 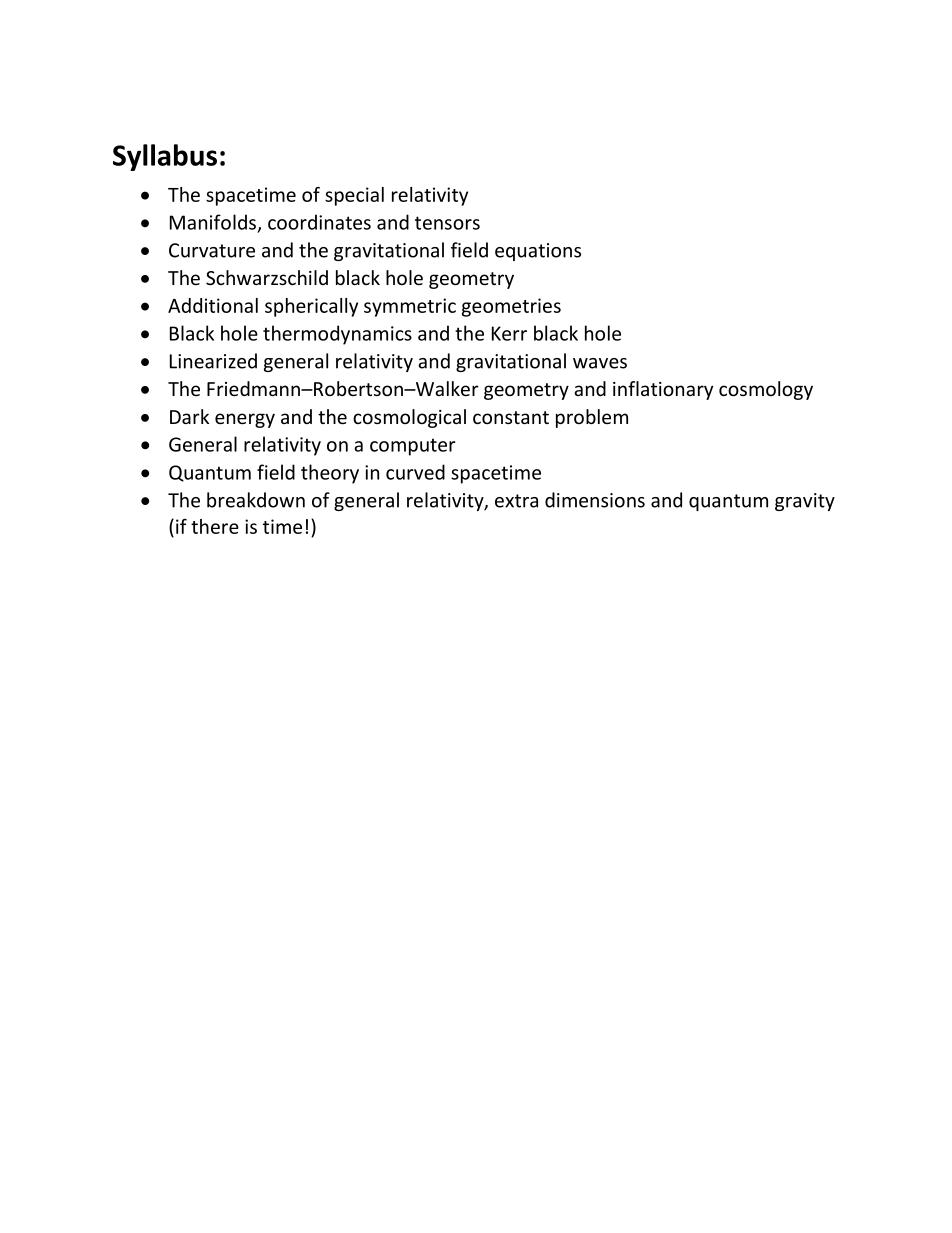 What do you see at coordinates (213, 361) in the screenshot?
I see `Linearized` at bounding box center [213, 361].
